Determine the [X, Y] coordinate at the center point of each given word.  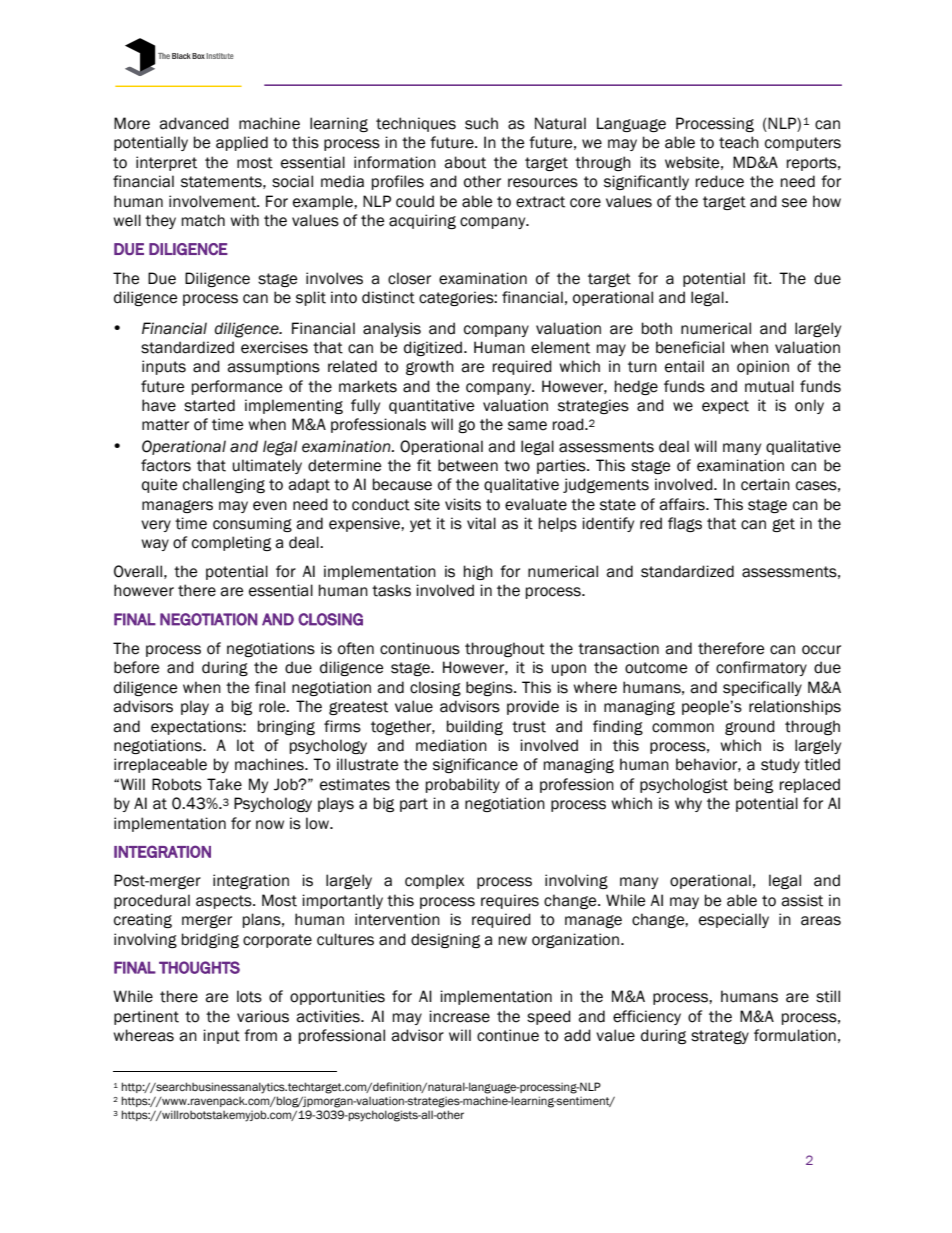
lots [249, 996]
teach [739, 142]
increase [459, 1016]
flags [685, 524]
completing [231, 543]
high [478, 572]
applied [242, 143]
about [465, 162]
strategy [720, 1037]
